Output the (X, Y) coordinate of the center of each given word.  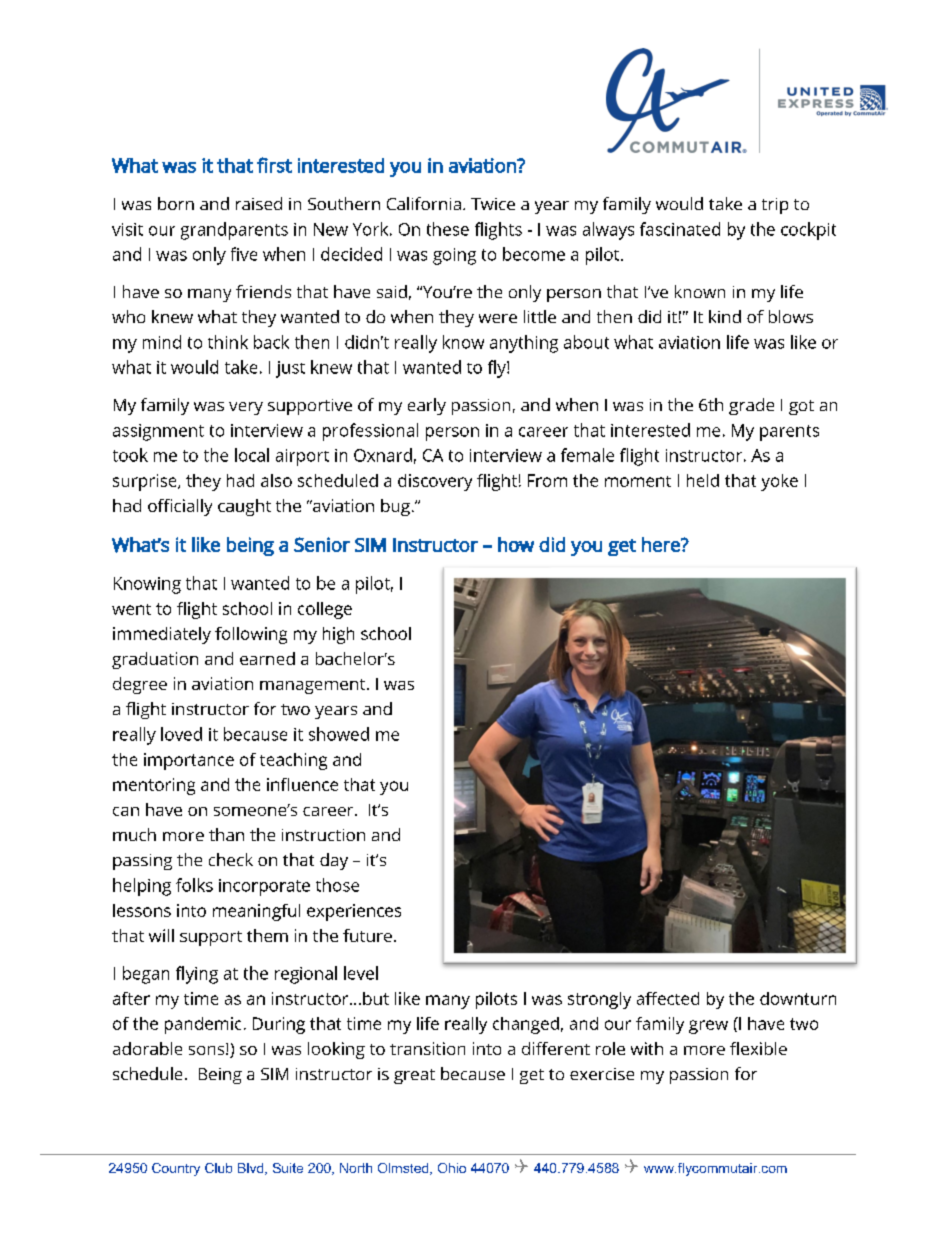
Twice (493, 204)
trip (775, 206)
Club (218, 1168)
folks (194, 885)
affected (668, 998)
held (703, 480)
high (338, 635)
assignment (158, 432)
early (427, 406)
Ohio (452, 1168)
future (367, 935)
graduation (155, 660)
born (176, 203)
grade (751, 406)
